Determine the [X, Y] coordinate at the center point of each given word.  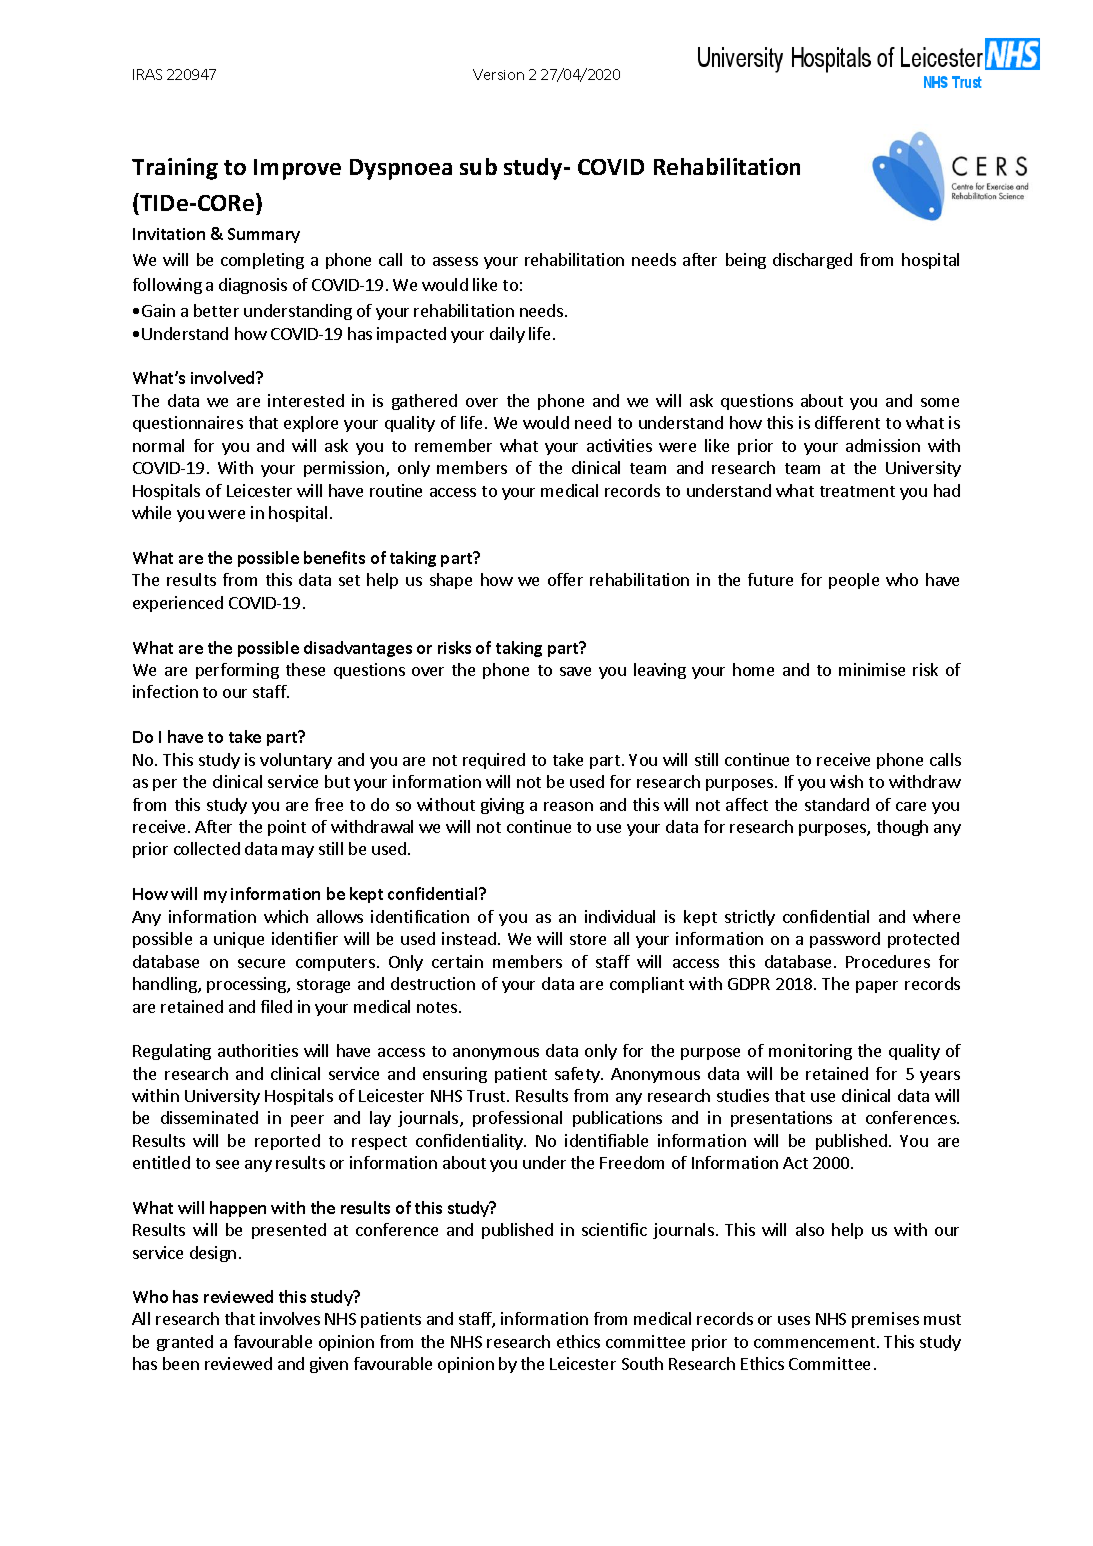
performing [237, 671]
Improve [297, 169]
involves [290, 1318]
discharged [812, 261]
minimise [872, 669]
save [575, 671]
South [642, 1363]
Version [498, 74]
